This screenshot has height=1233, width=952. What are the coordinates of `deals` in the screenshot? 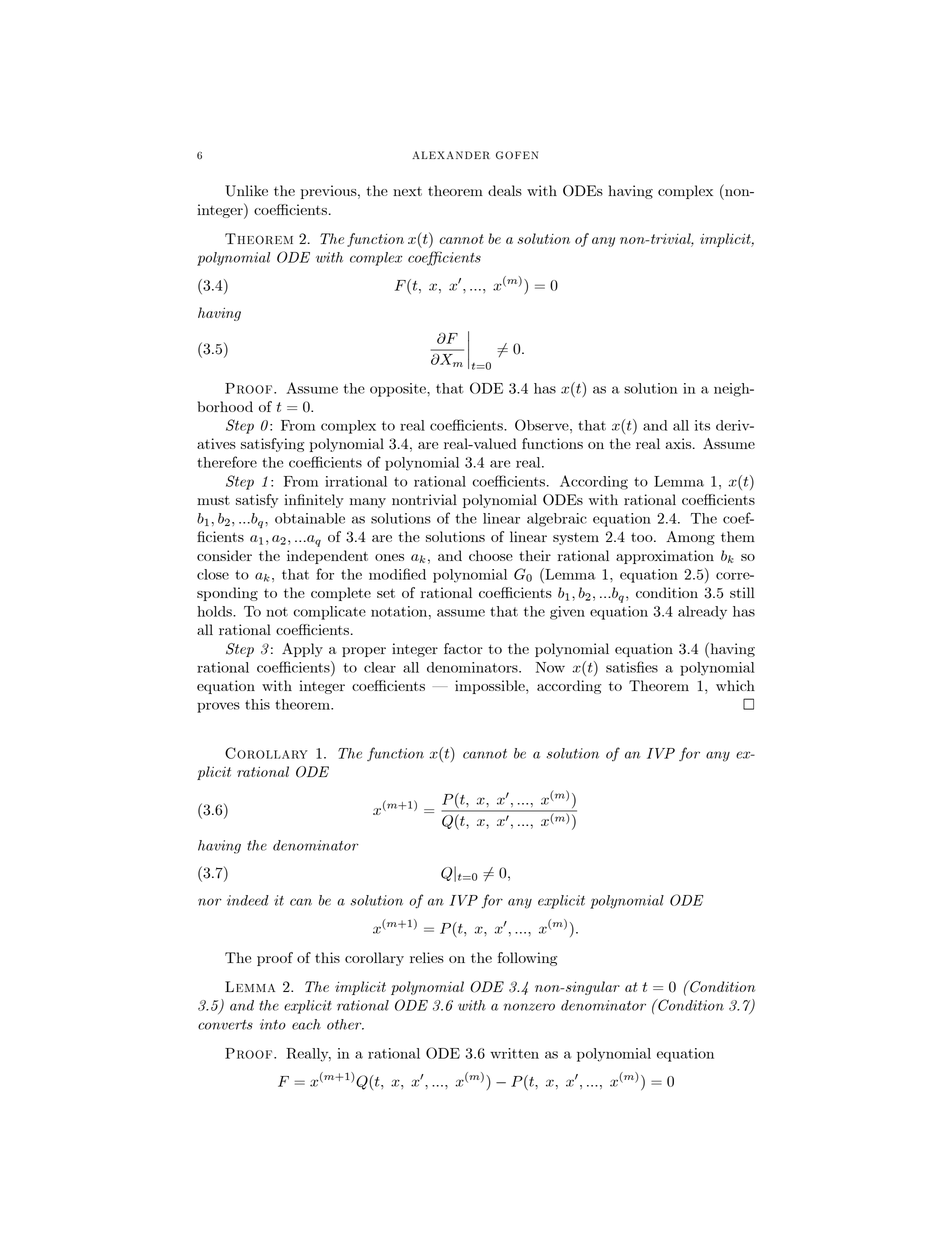 It's located at (505, 190).
